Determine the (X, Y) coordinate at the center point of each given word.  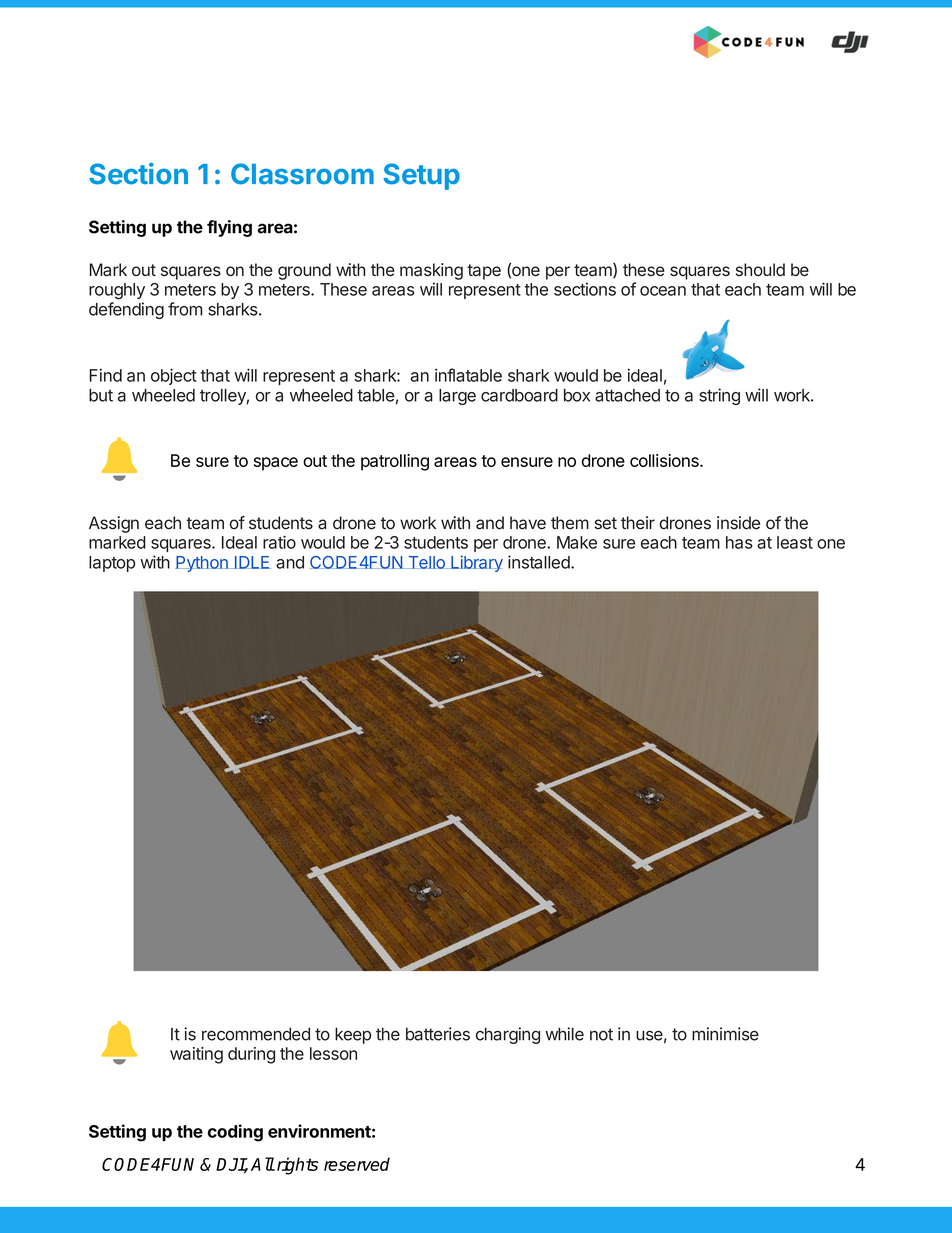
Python (203, 564)
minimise (725, 1034)
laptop (112, 564)
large (457, 397)
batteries (438, 1034)
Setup (421, 176)
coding (235, 1133)
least (795, 542)
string (719, 396)
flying (229, 228)
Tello (426, 562)
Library (476, 563)
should (760, 269)
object (174, 376)
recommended (256, 1034)
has (739, 542)
